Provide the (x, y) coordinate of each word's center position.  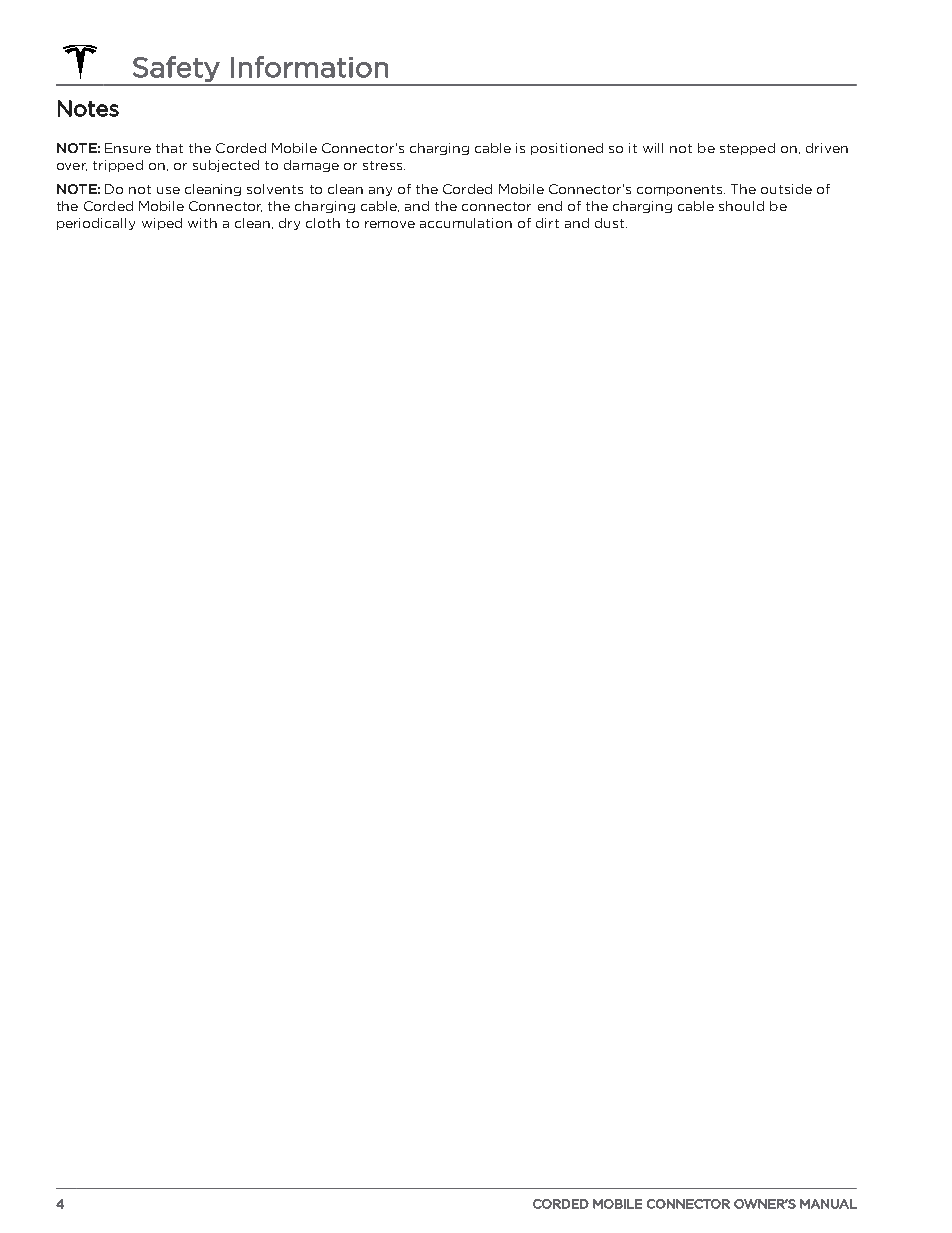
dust (609, 223)
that (169, 148)
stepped (747, 149)
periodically (96, 224)
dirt (547, 223)
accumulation (466, 223)
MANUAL (828, 1204)
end (550, 206)
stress (382, 165)
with (202, 223)
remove (390, 224)
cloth (323, 223)
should (741, 206)
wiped (162, 224)
